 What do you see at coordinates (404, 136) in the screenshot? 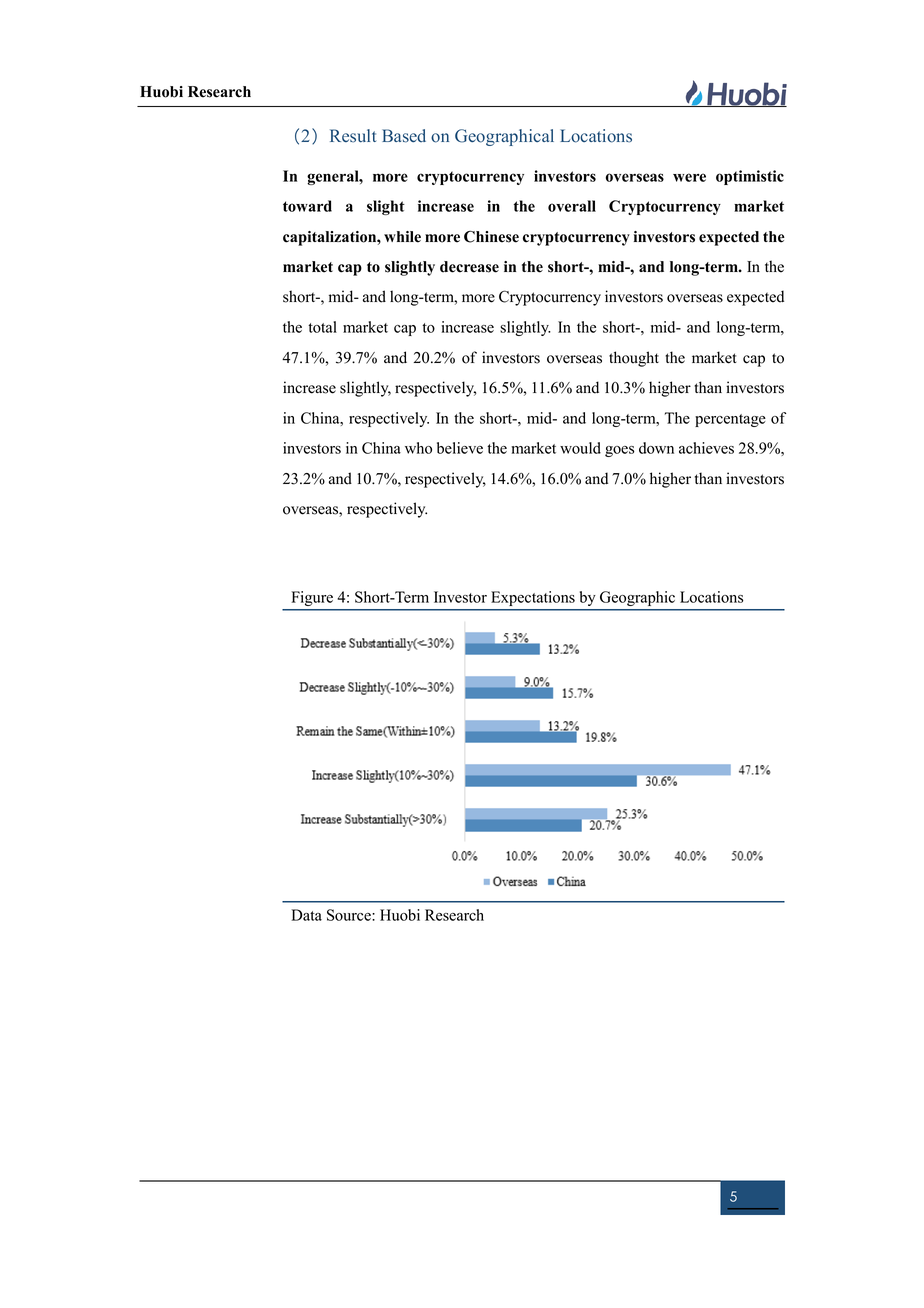
I see `Based` at bounding box center [404, 136].
